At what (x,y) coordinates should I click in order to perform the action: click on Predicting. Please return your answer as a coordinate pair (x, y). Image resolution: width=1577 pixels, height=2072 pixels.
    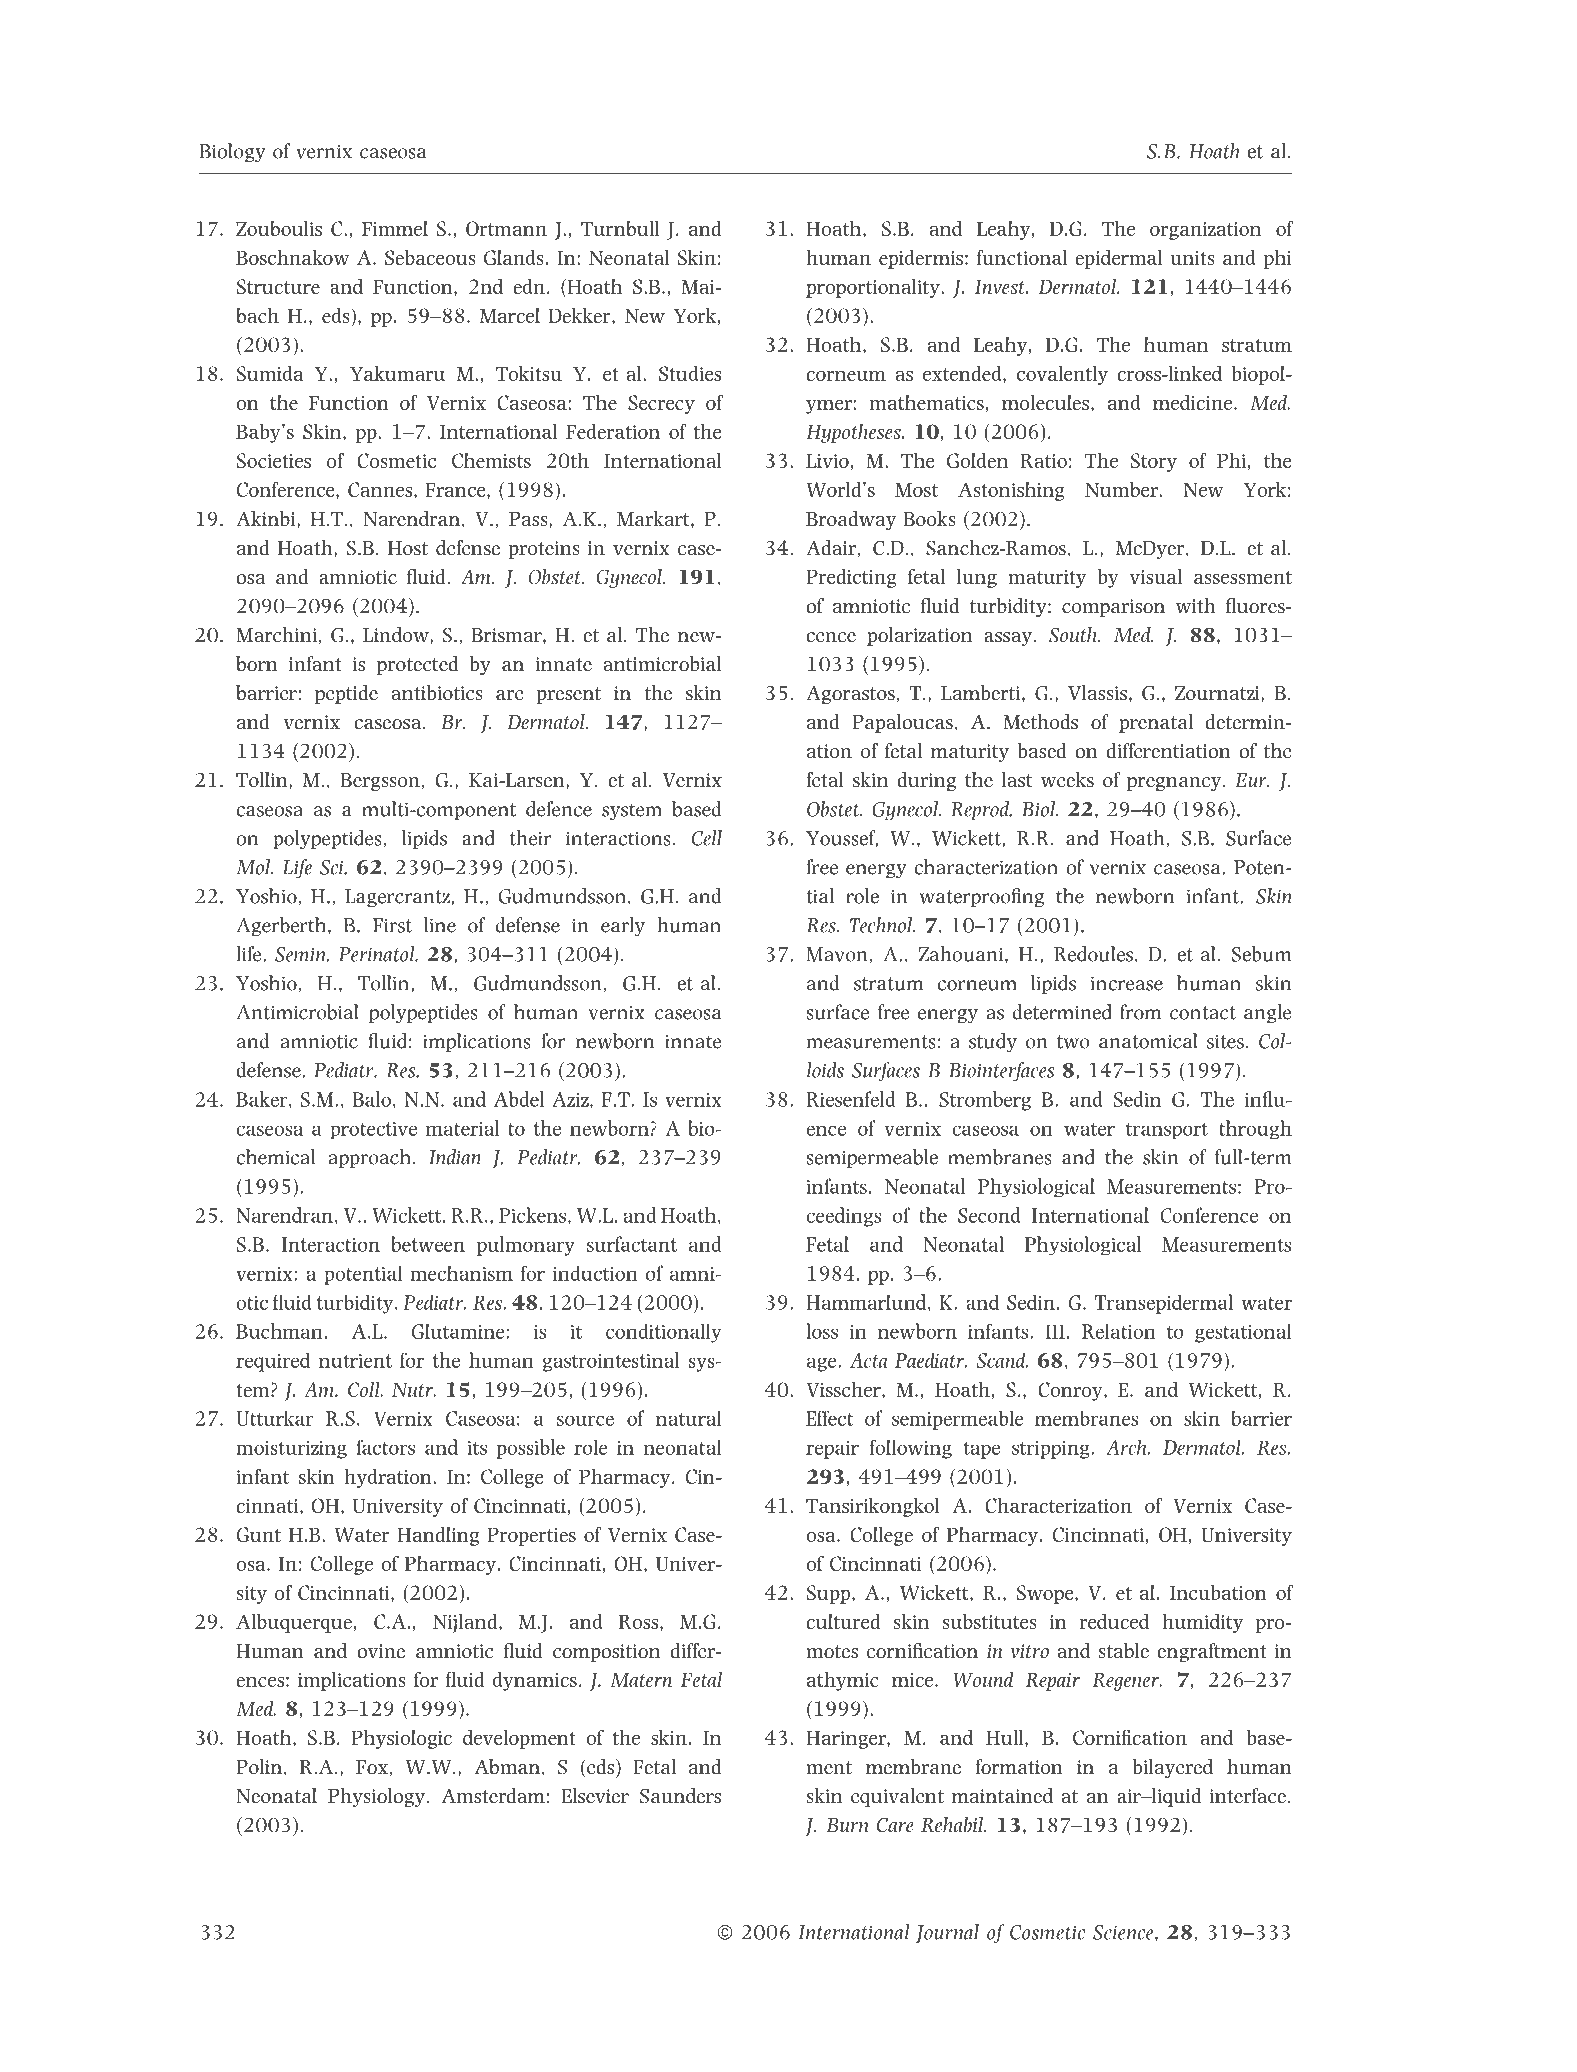
    Looking at the image, I should click on (851, 578).
